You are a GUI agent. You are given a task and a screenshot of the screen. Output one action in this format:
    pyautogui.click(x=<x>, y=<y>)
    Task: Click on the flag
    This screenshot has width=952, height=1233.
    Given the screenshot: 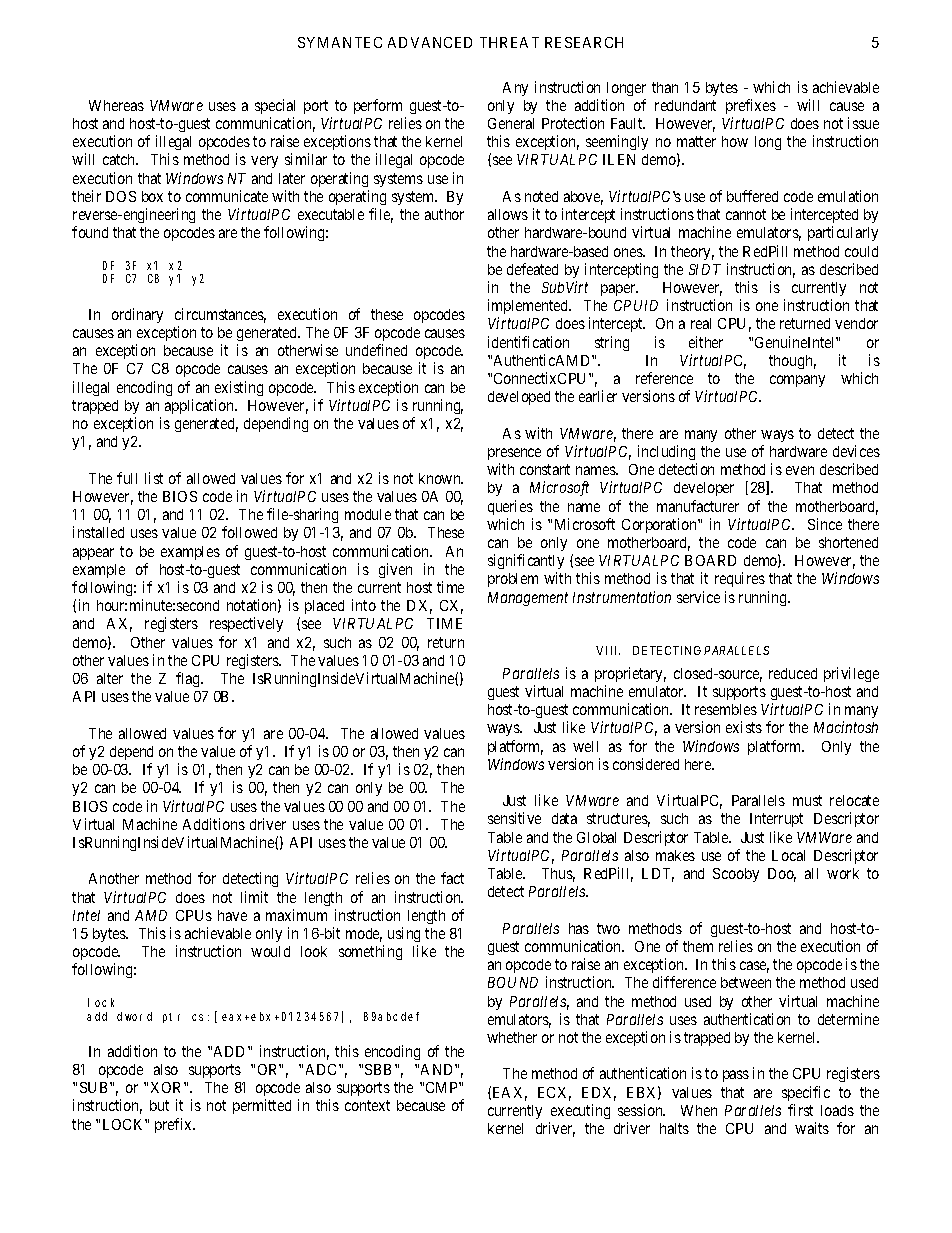 What is the action you would take?
    pyautogui.click(x=189, y=679)
